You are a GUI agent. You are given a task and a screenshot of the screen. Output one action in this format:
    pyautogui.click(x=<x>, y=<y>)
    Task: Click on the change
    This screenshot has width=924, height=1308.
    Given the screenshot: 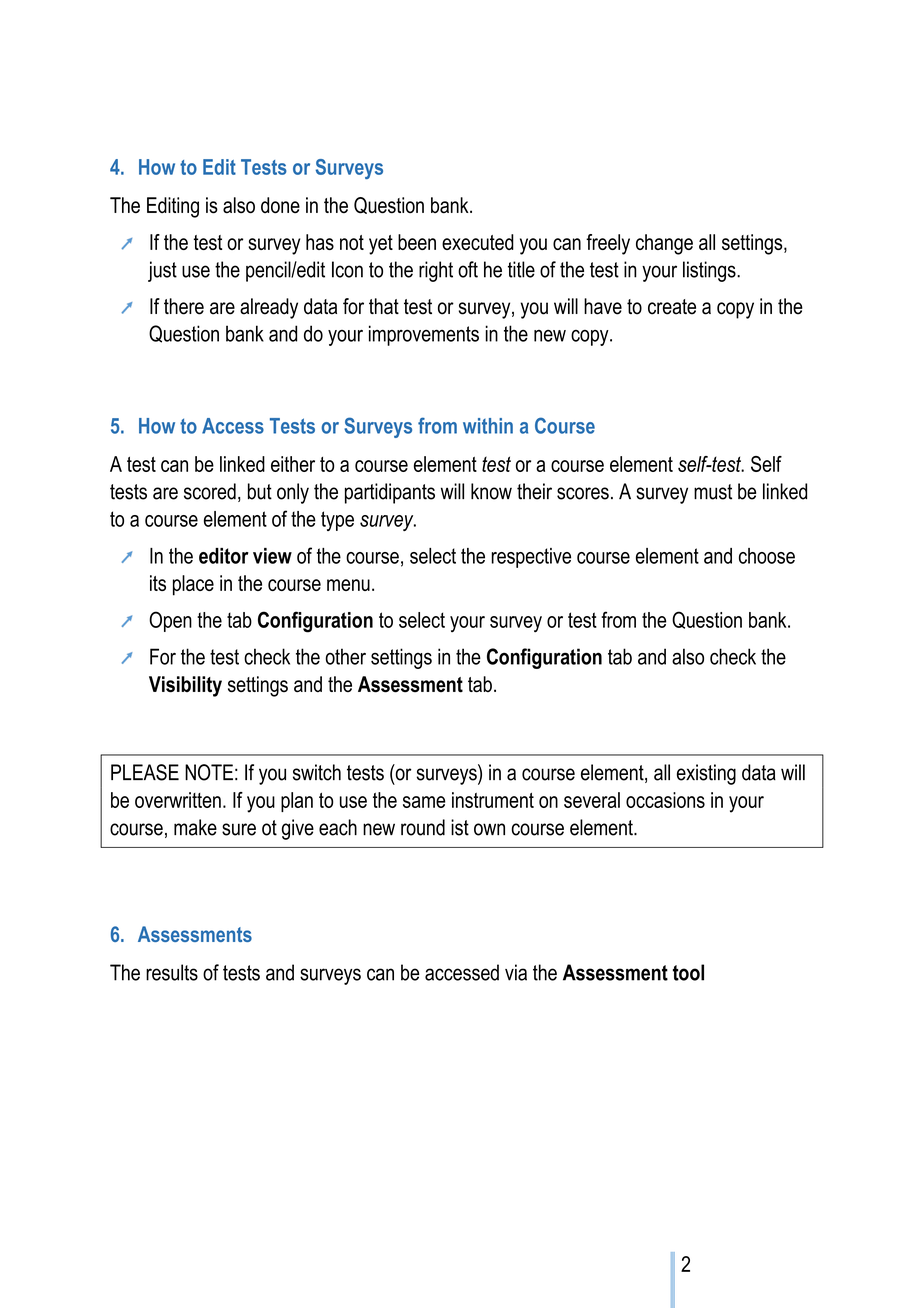 What is the action you would take?
    pyautogui.click(x=664, y=244)
